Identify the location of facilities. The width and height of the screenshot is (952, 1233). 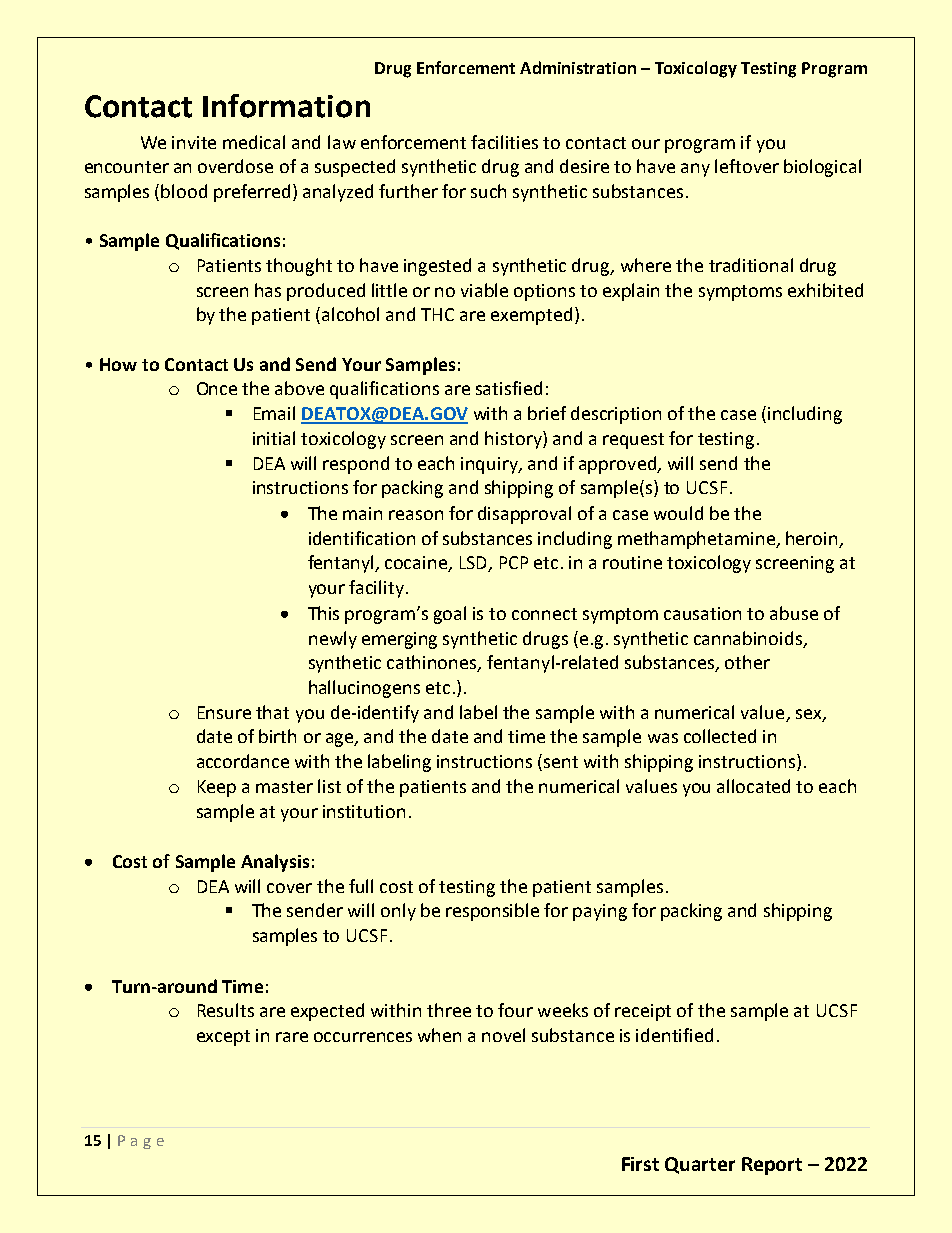
(504, 142).
